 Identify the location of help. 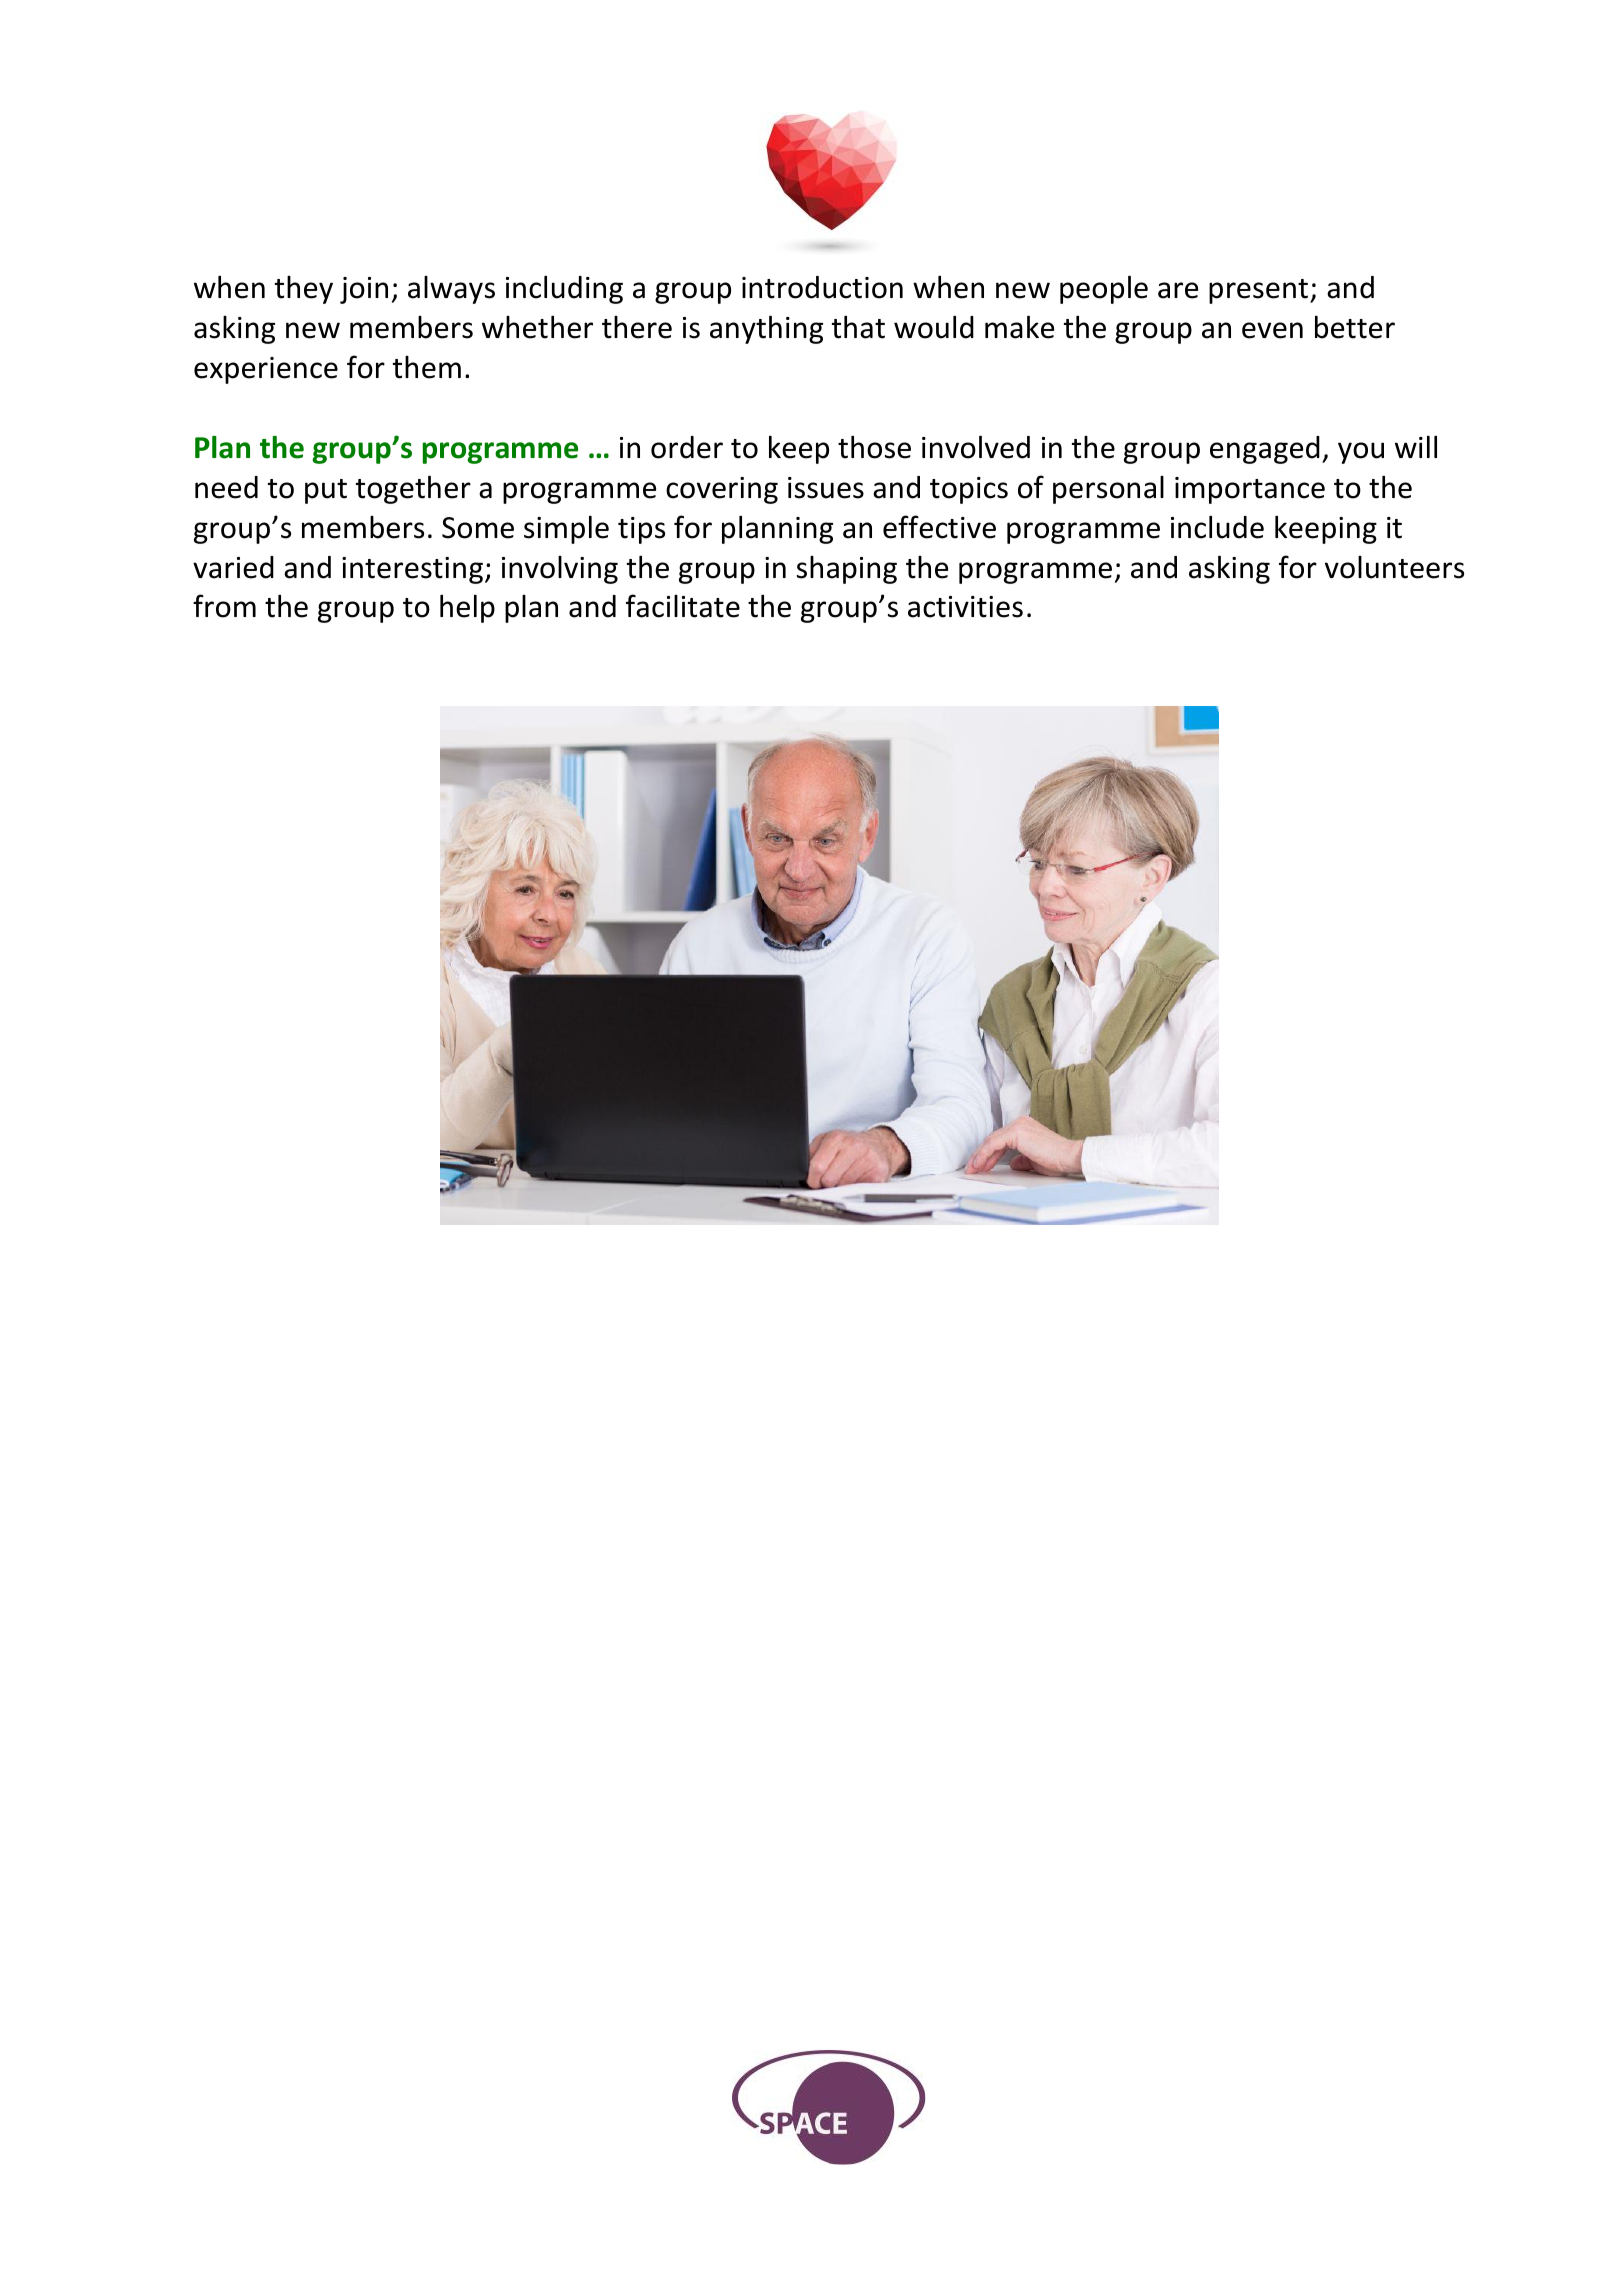
(467, 608).
